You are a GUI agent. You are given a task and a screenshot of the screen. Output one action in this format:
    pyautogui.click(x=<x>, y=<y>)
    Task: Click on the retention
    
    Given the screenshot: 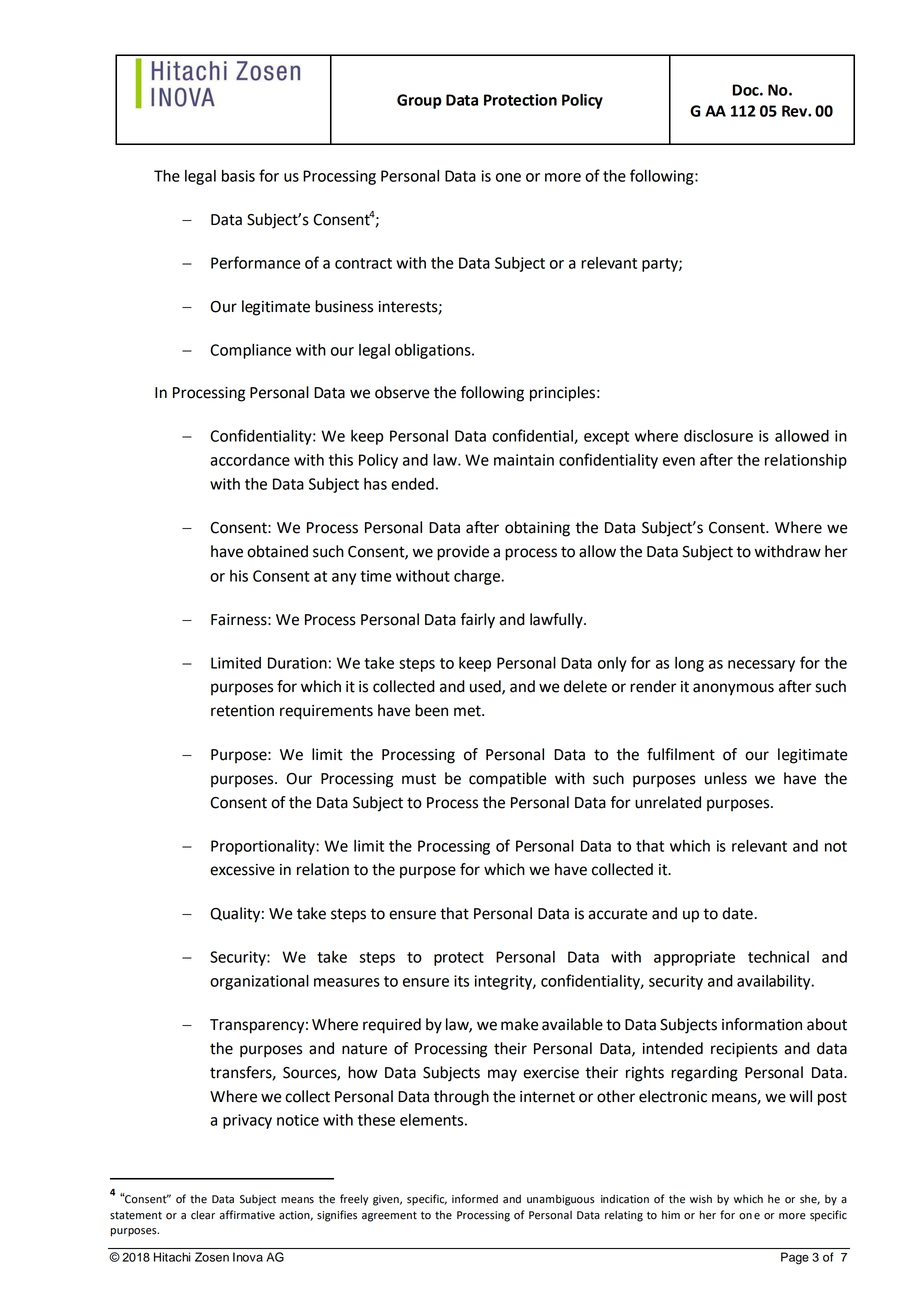 What is the action you would take?
    pyautogui.click(x=242, y=711)
